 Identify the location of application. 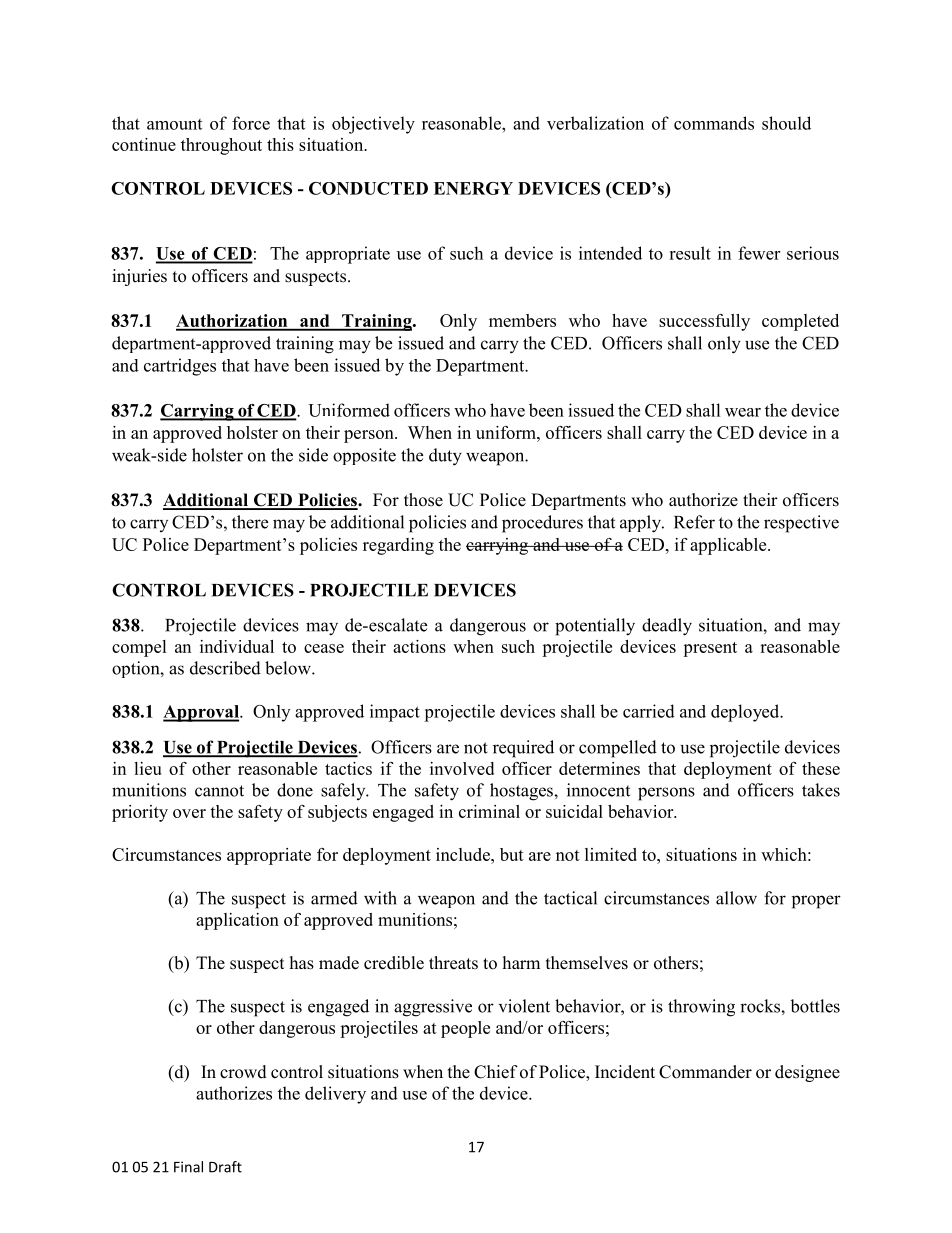
(237, 921).
